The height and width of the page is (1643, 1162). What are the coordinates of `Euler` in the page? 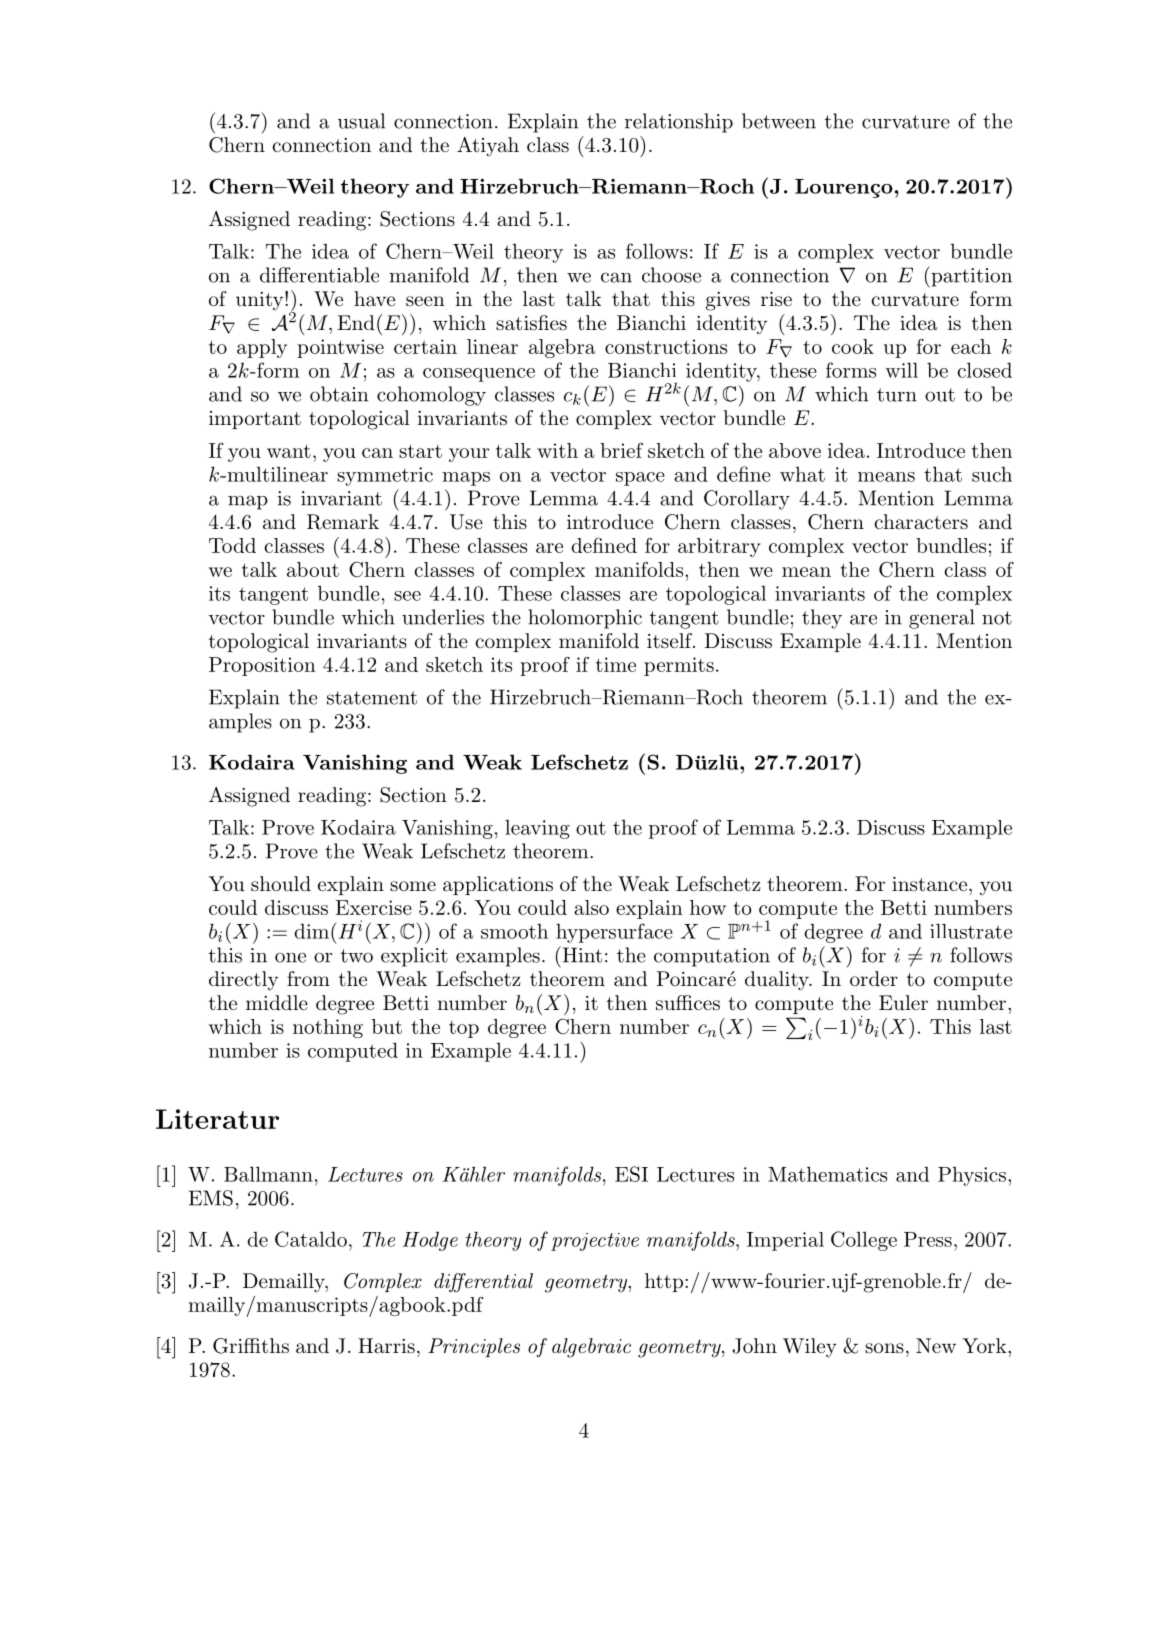 It's located at (903, 1003).
